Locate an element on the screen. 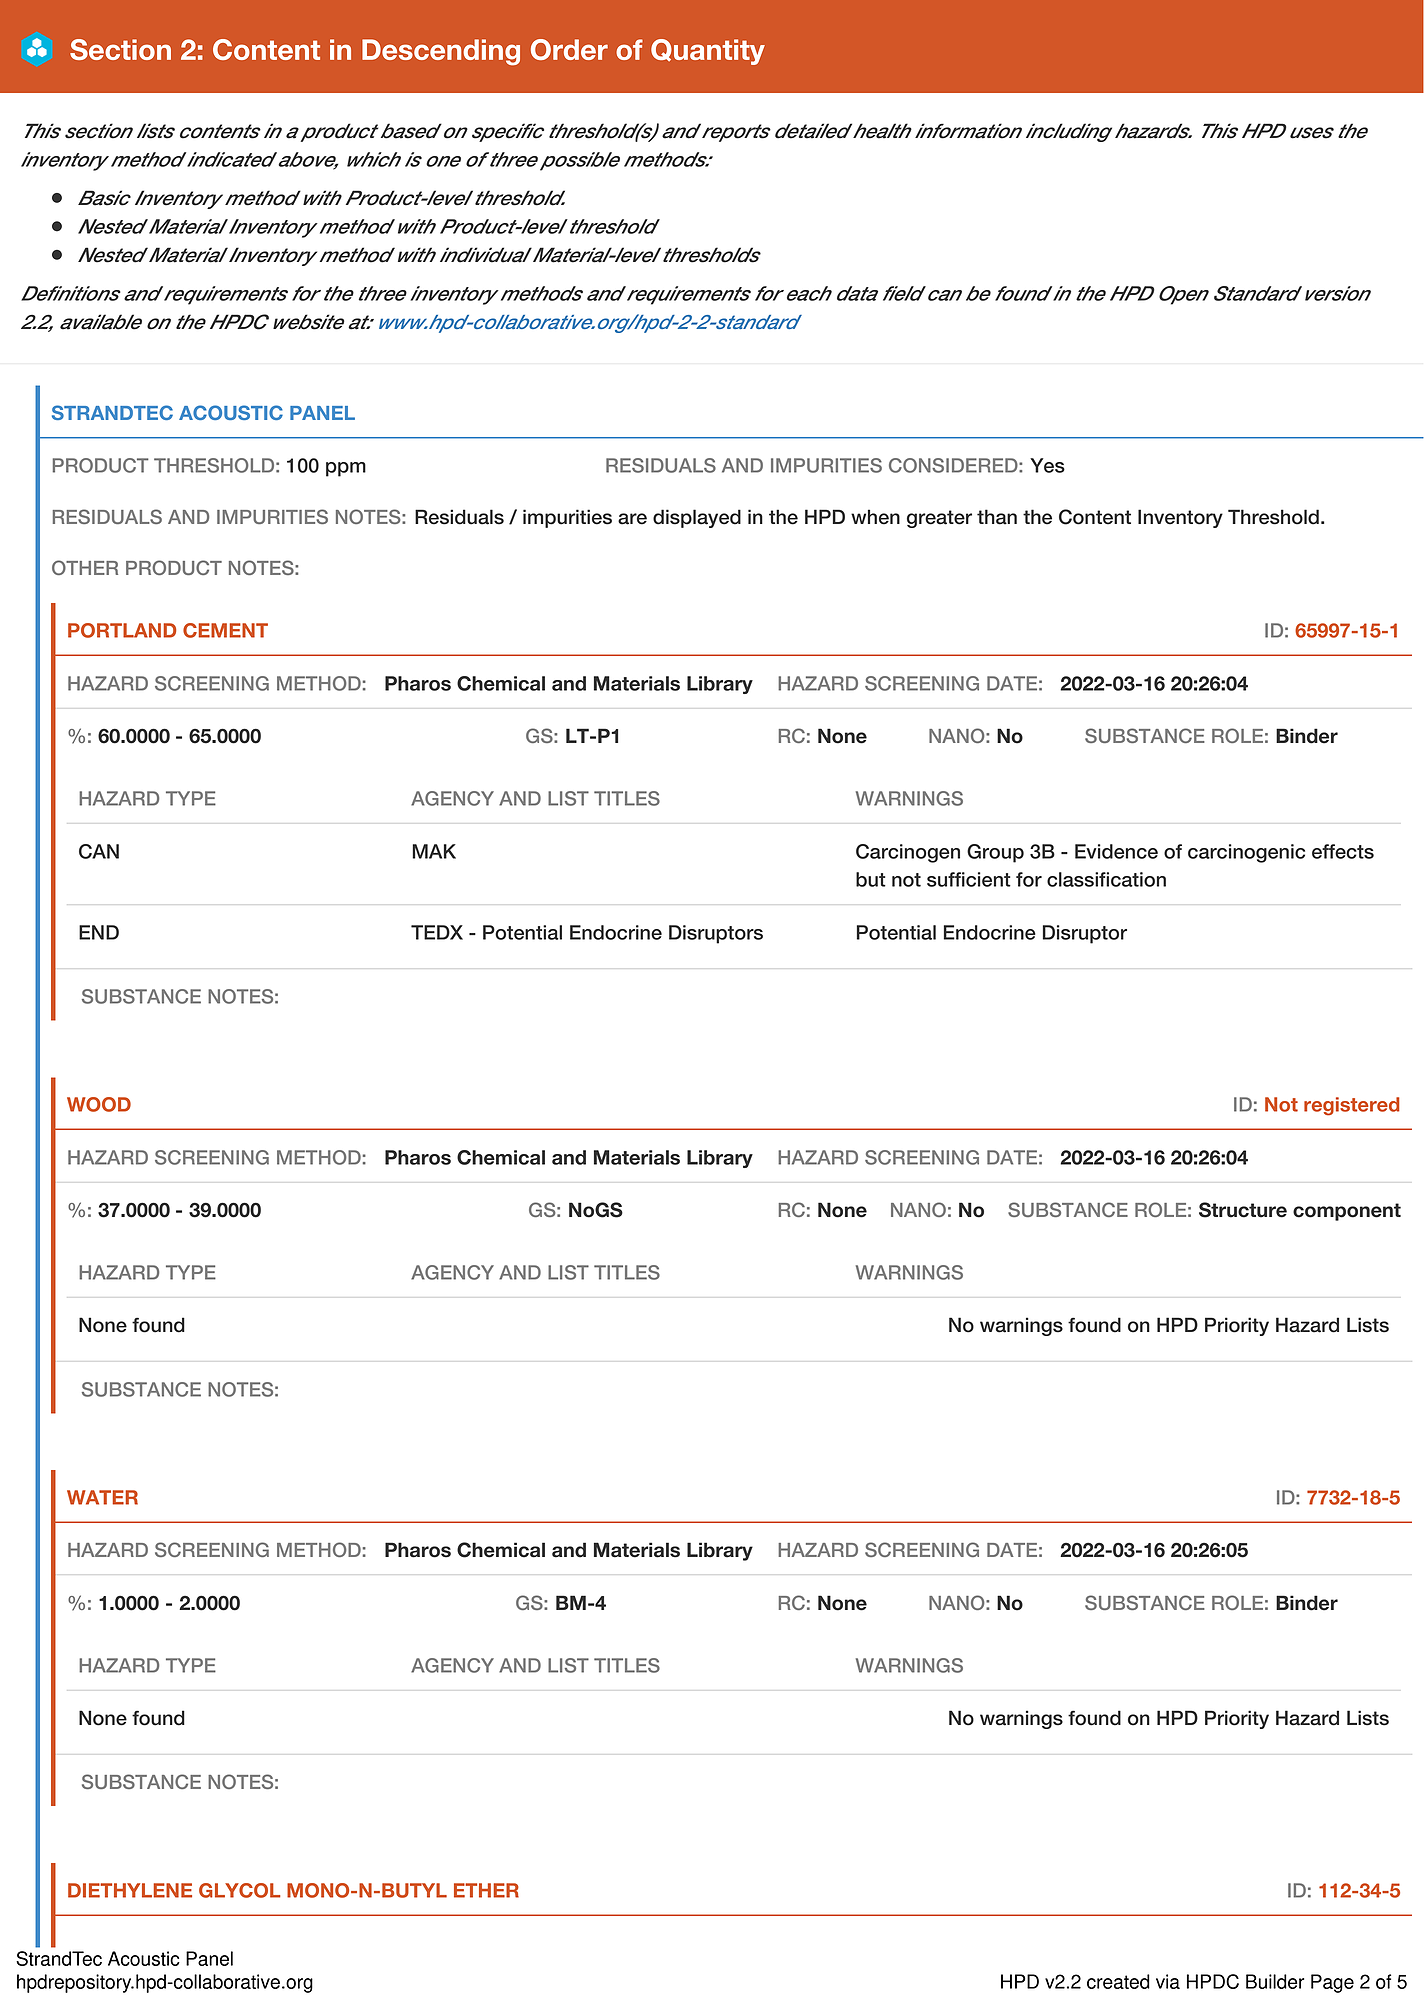  GLYCOL is located at coordinates (240, 1890).
